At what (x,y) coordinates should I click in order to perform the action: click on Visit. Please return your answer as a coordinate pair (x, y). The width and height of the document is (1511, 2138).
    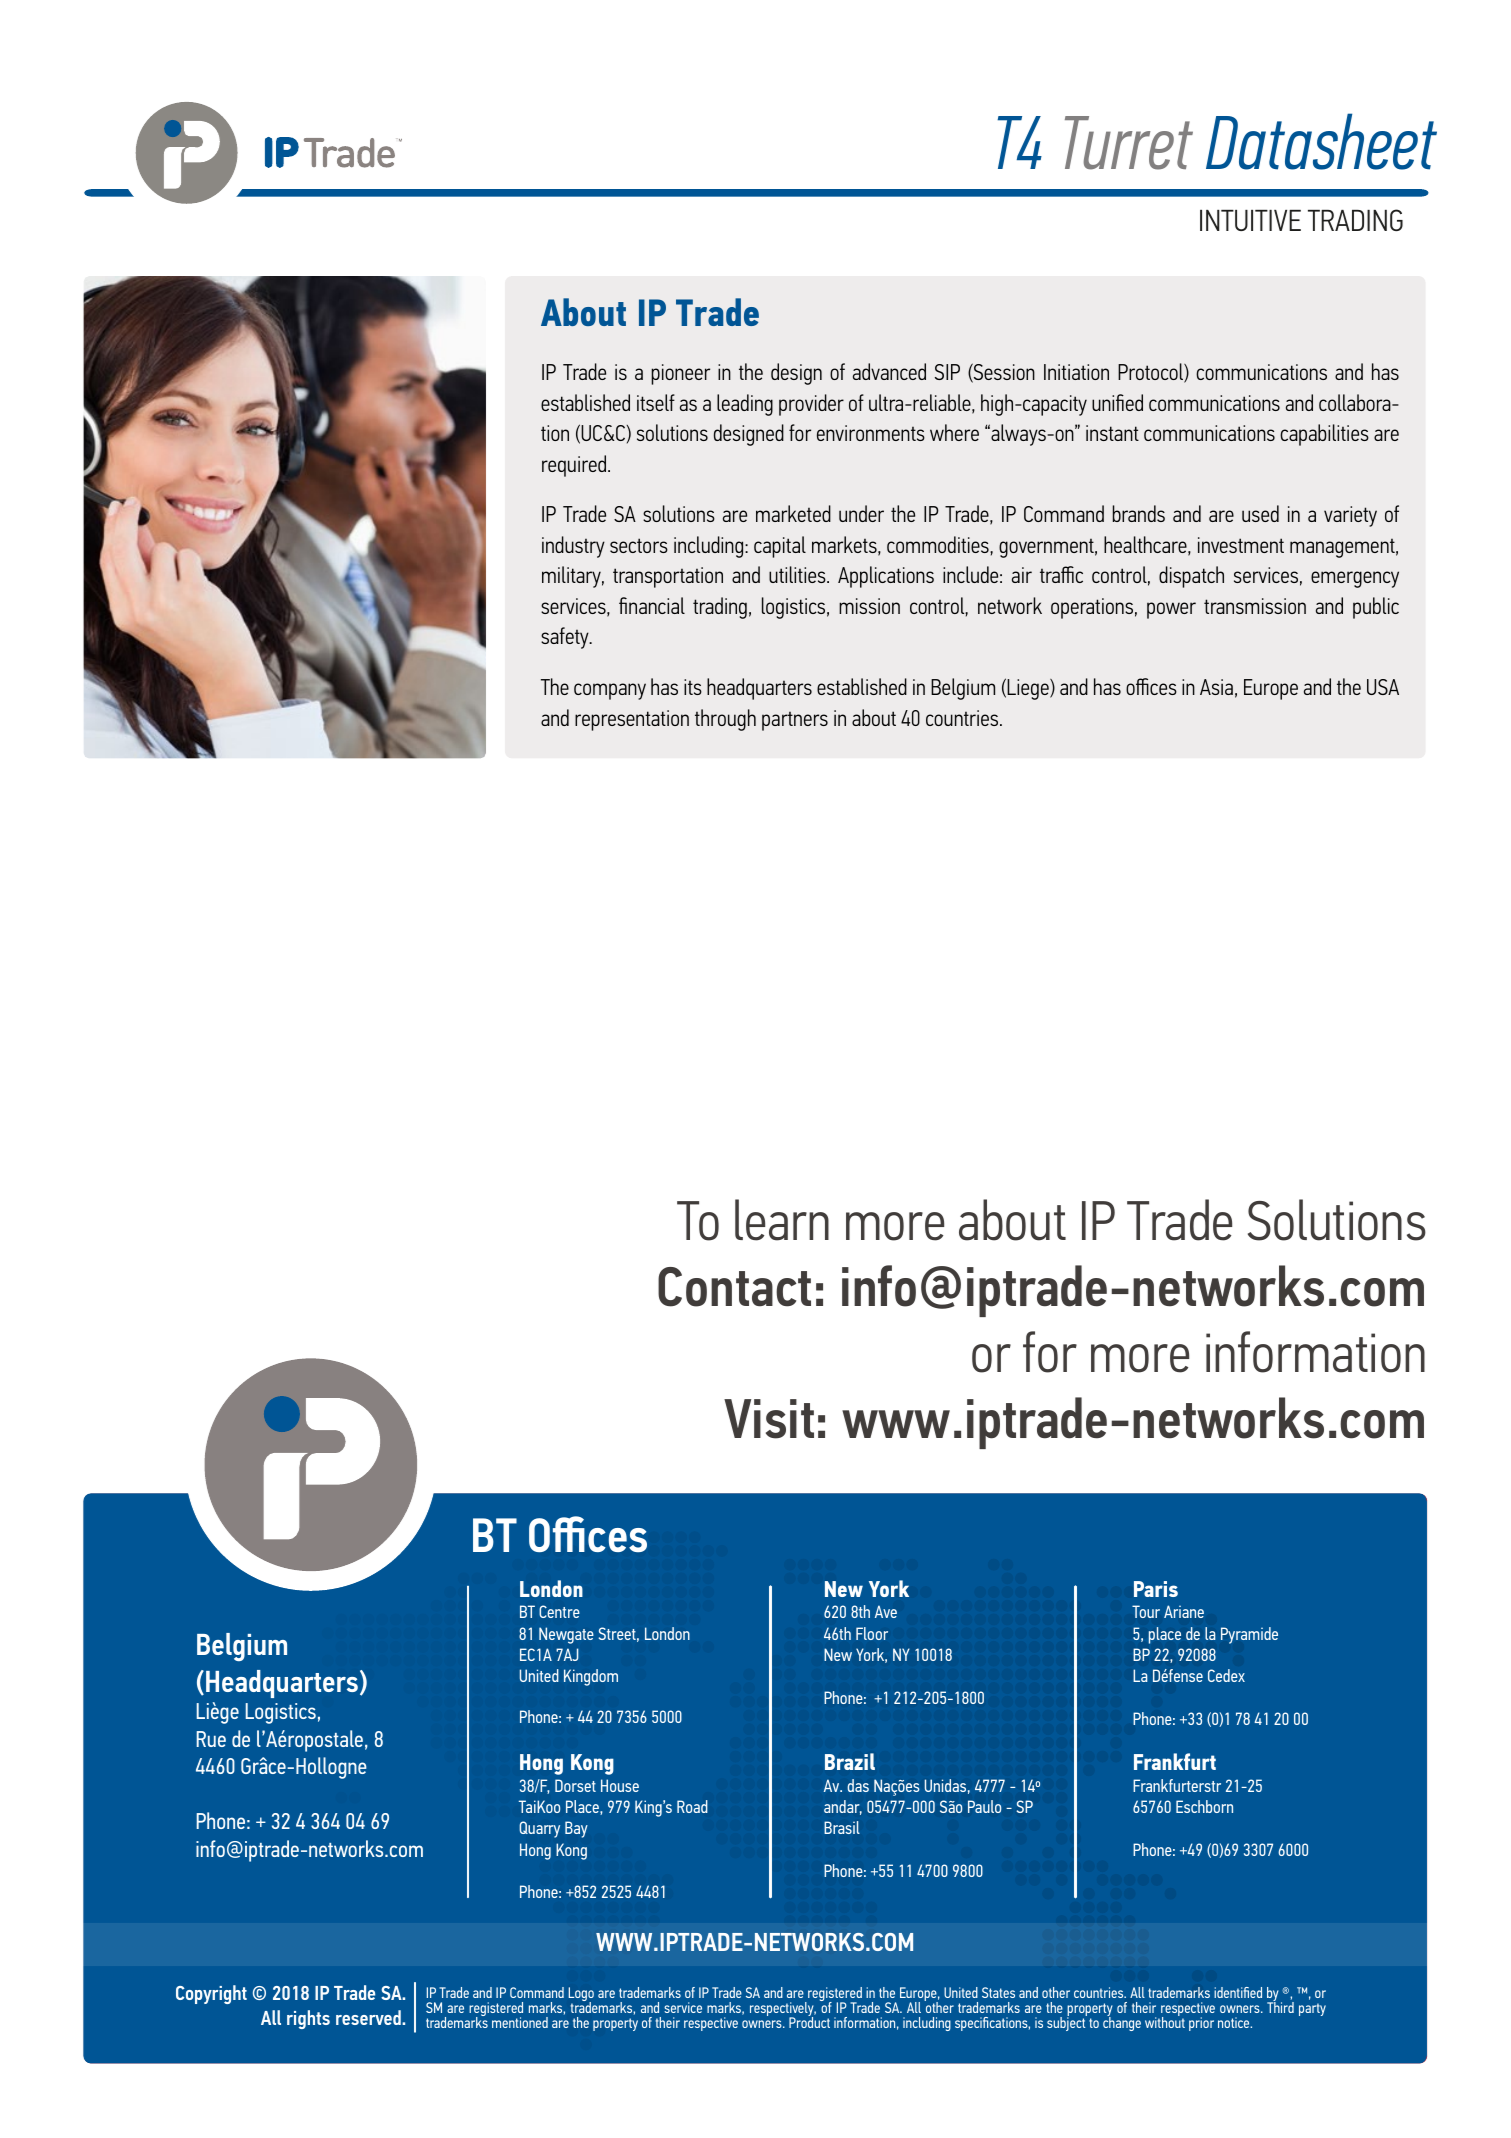
    Looking at the image, I should click on (769, 1419).
